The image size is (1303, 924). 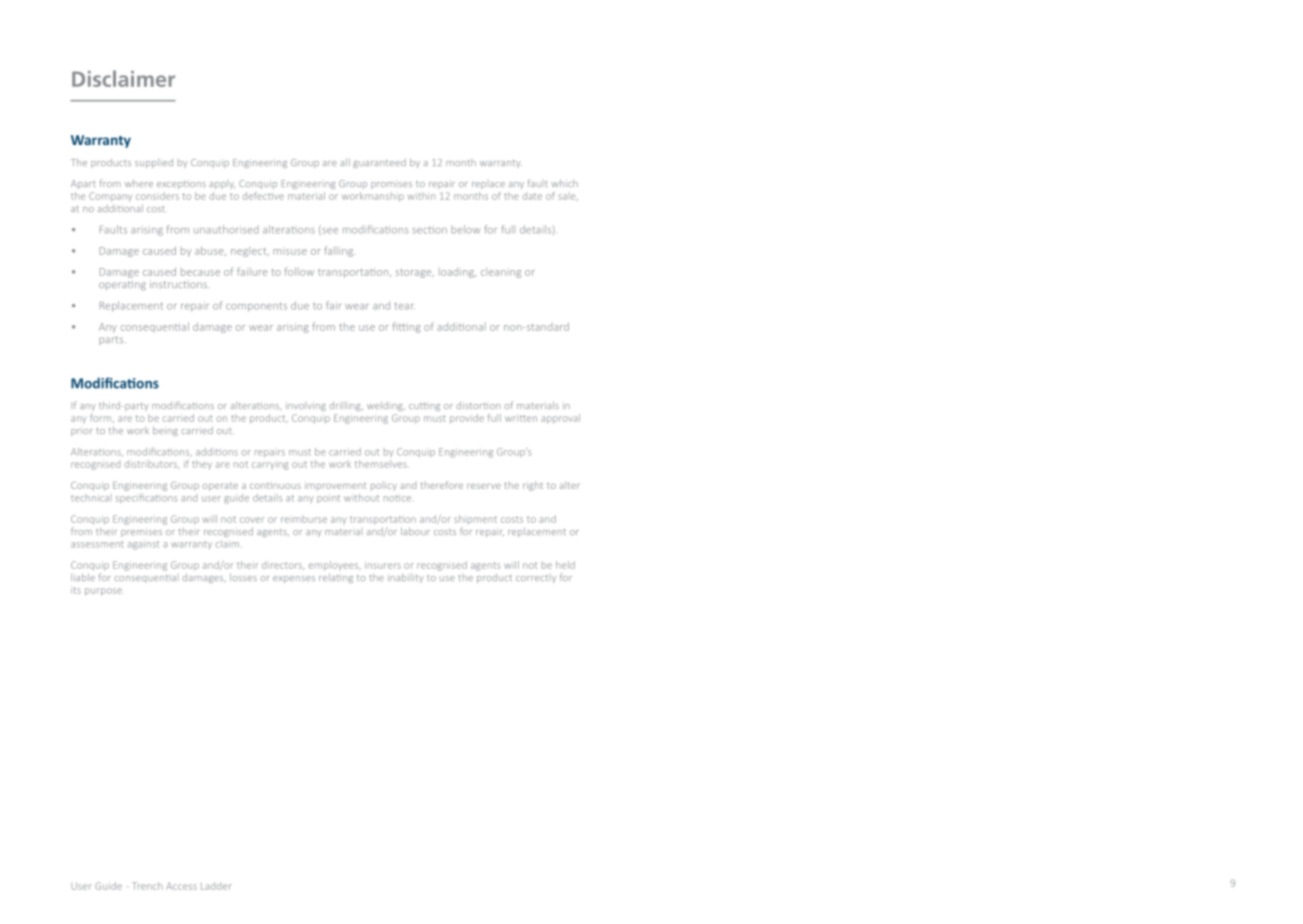 I want to click on parts, so click(x=112, y=340).
